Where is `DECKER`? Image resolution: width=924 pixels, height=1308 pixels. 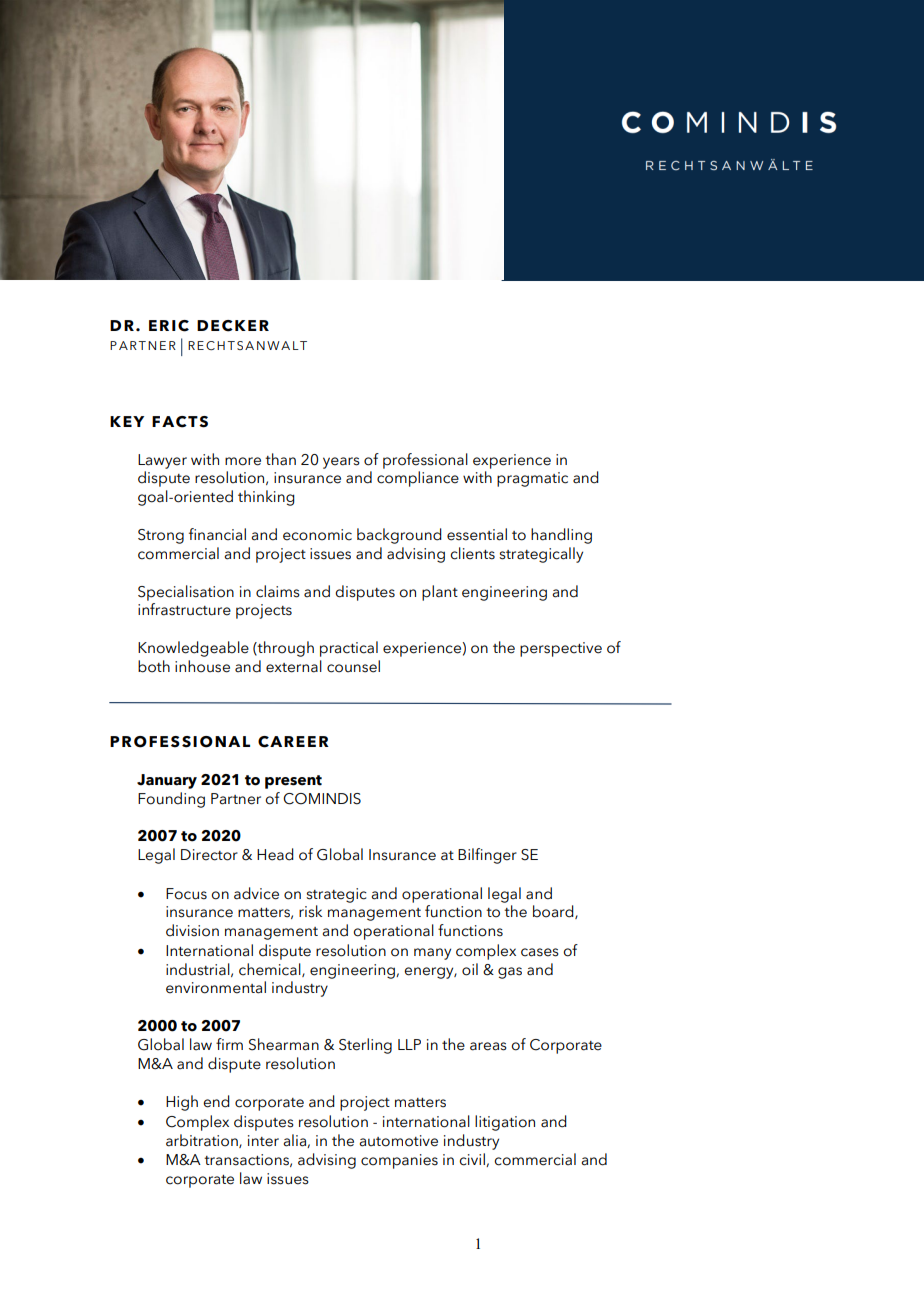 DECKER is located at coordinates (233, 326).
